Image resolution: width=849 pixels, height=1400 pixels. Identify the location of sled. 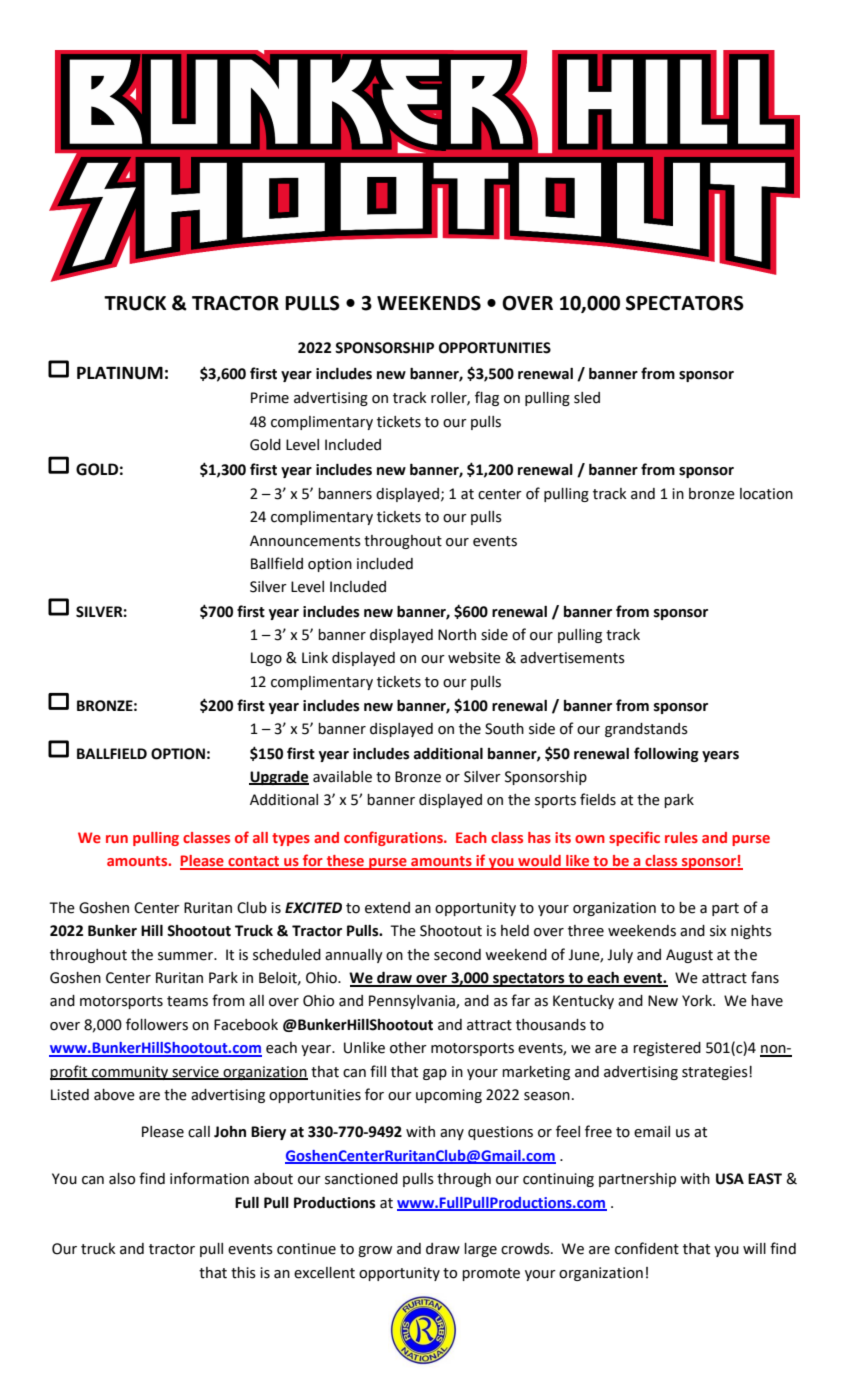
(587, 398).
